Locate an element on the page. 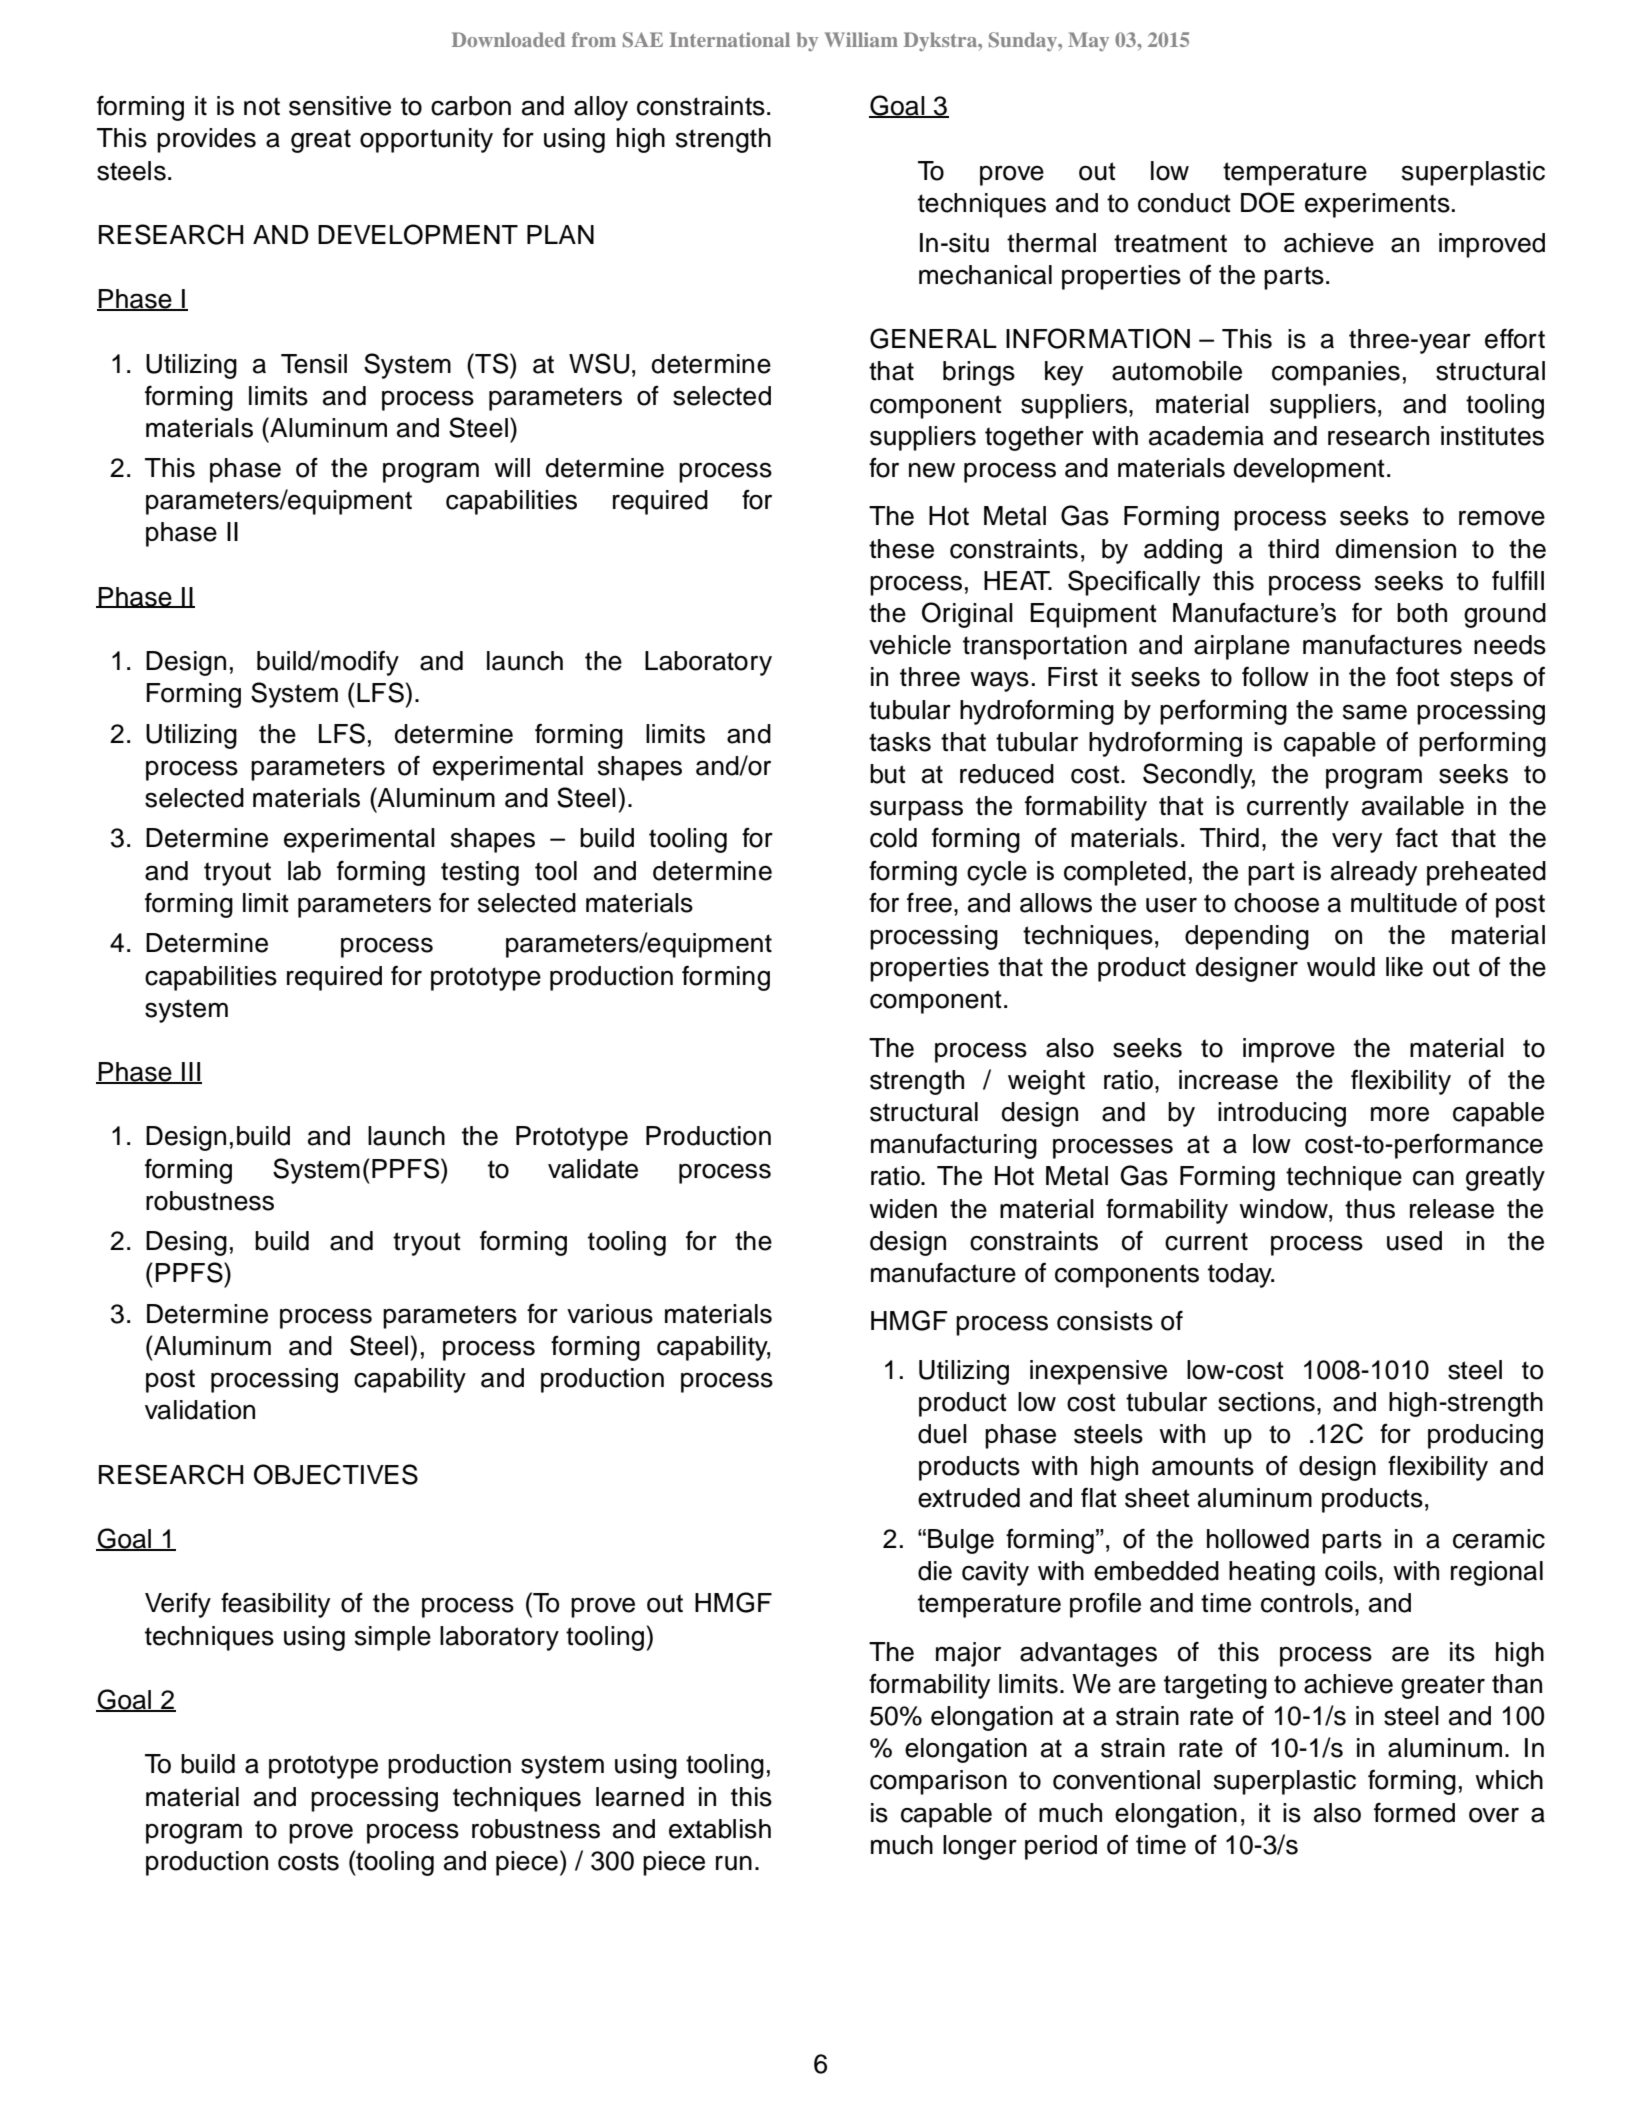 Image resolution: width=1642 pixels, height=2125 pixels. foot is located at coordinates (1418, 676).
